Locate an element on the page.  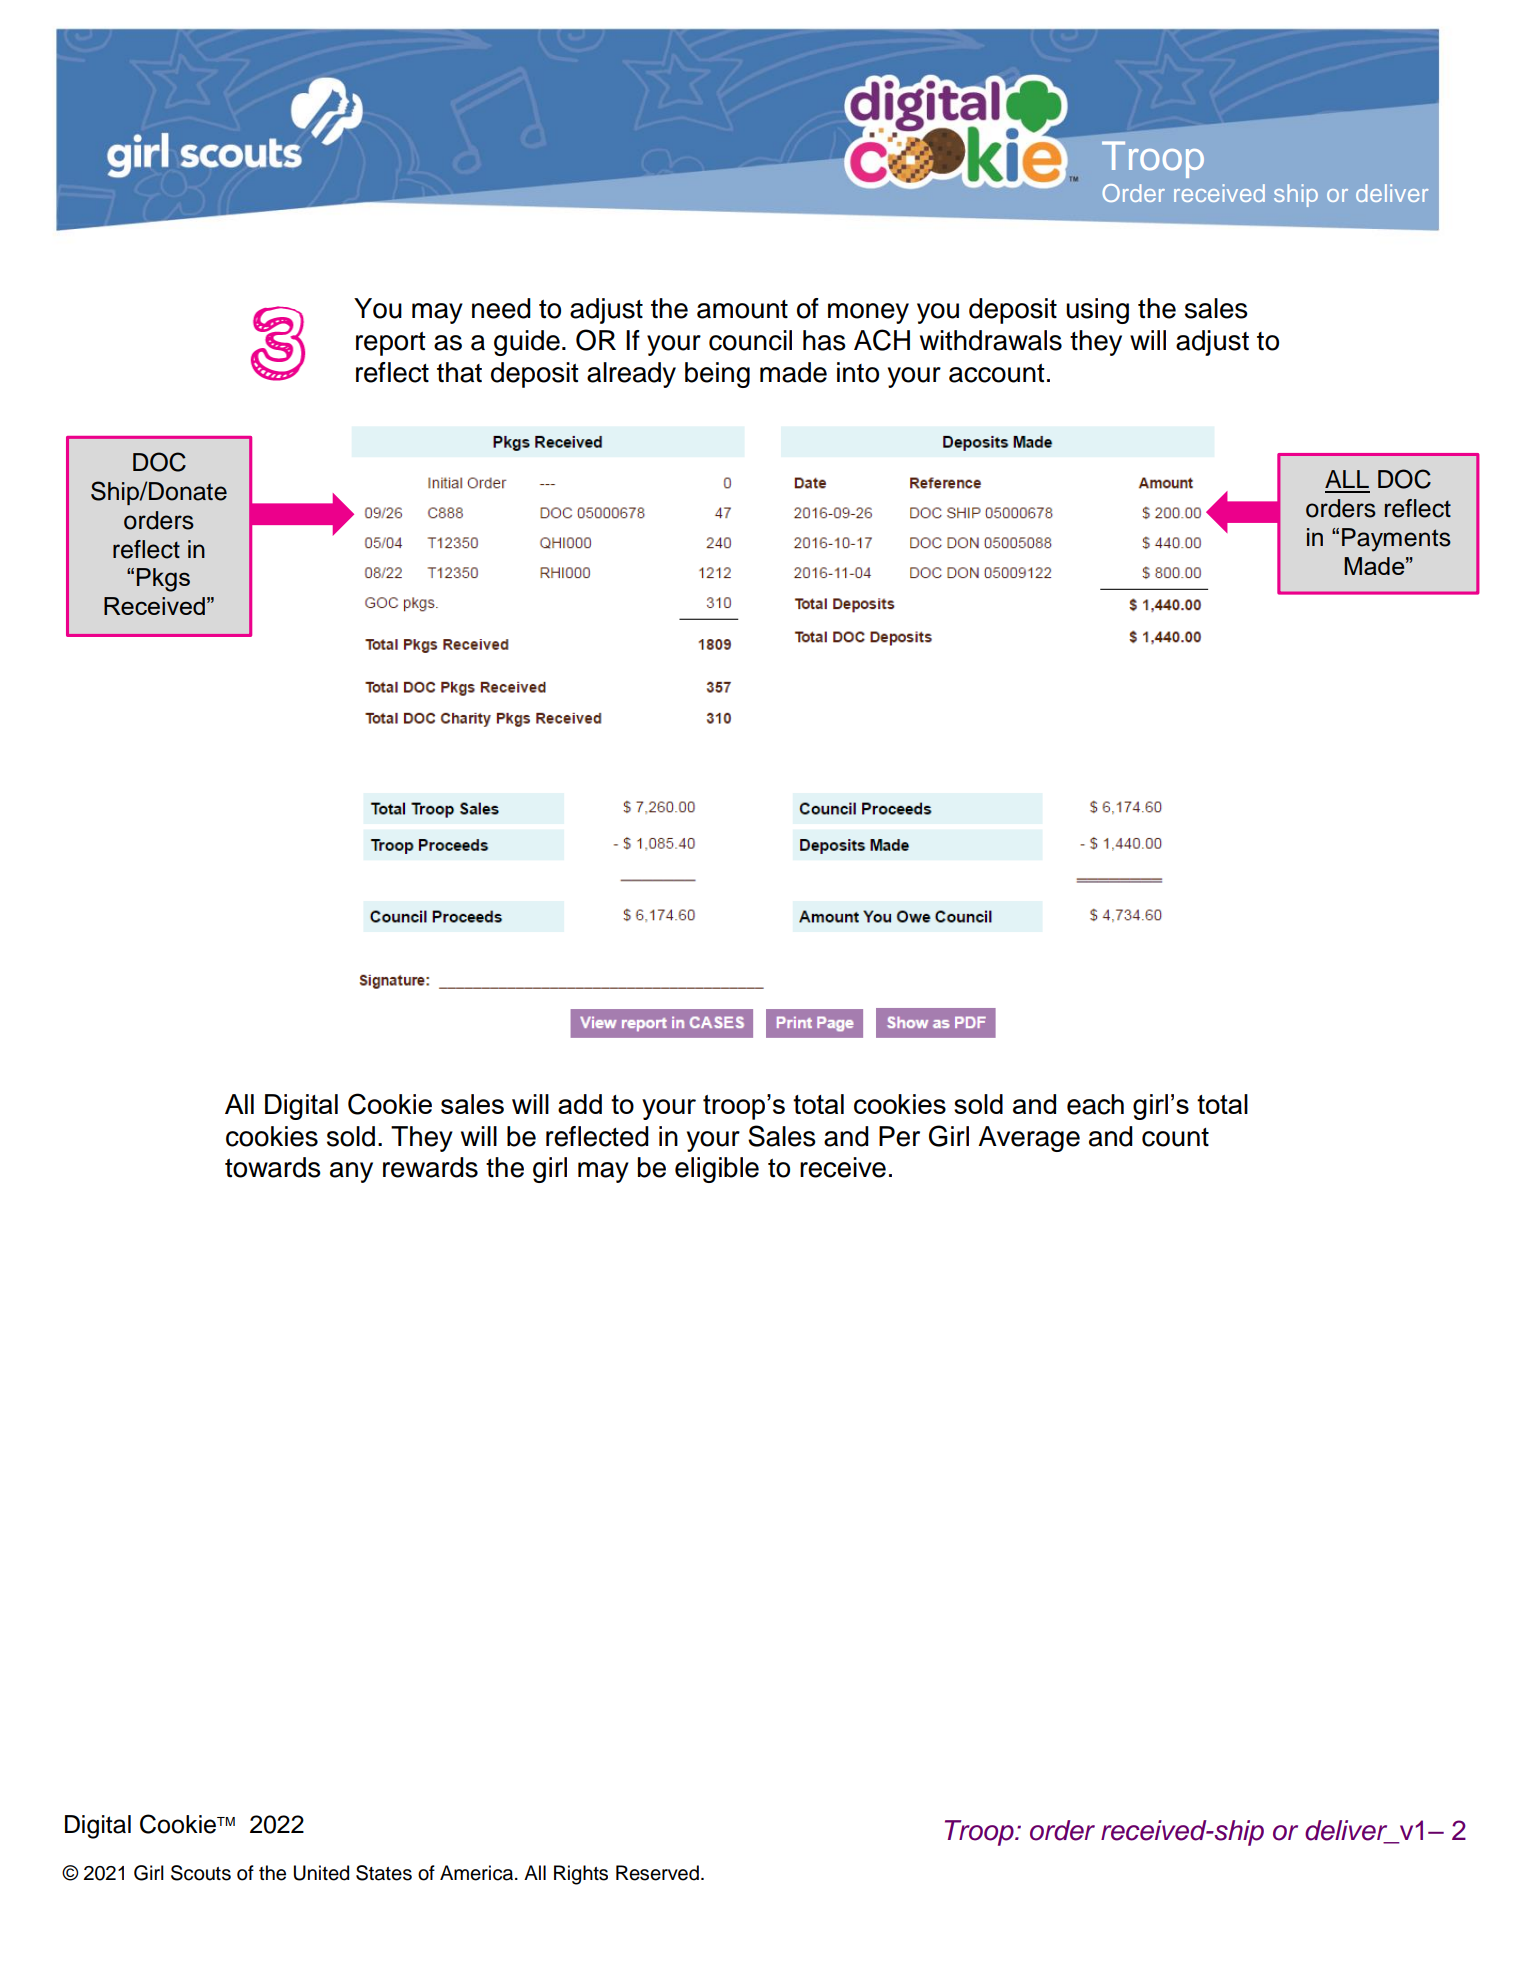
towards is located at coordinates (273, 1167).
